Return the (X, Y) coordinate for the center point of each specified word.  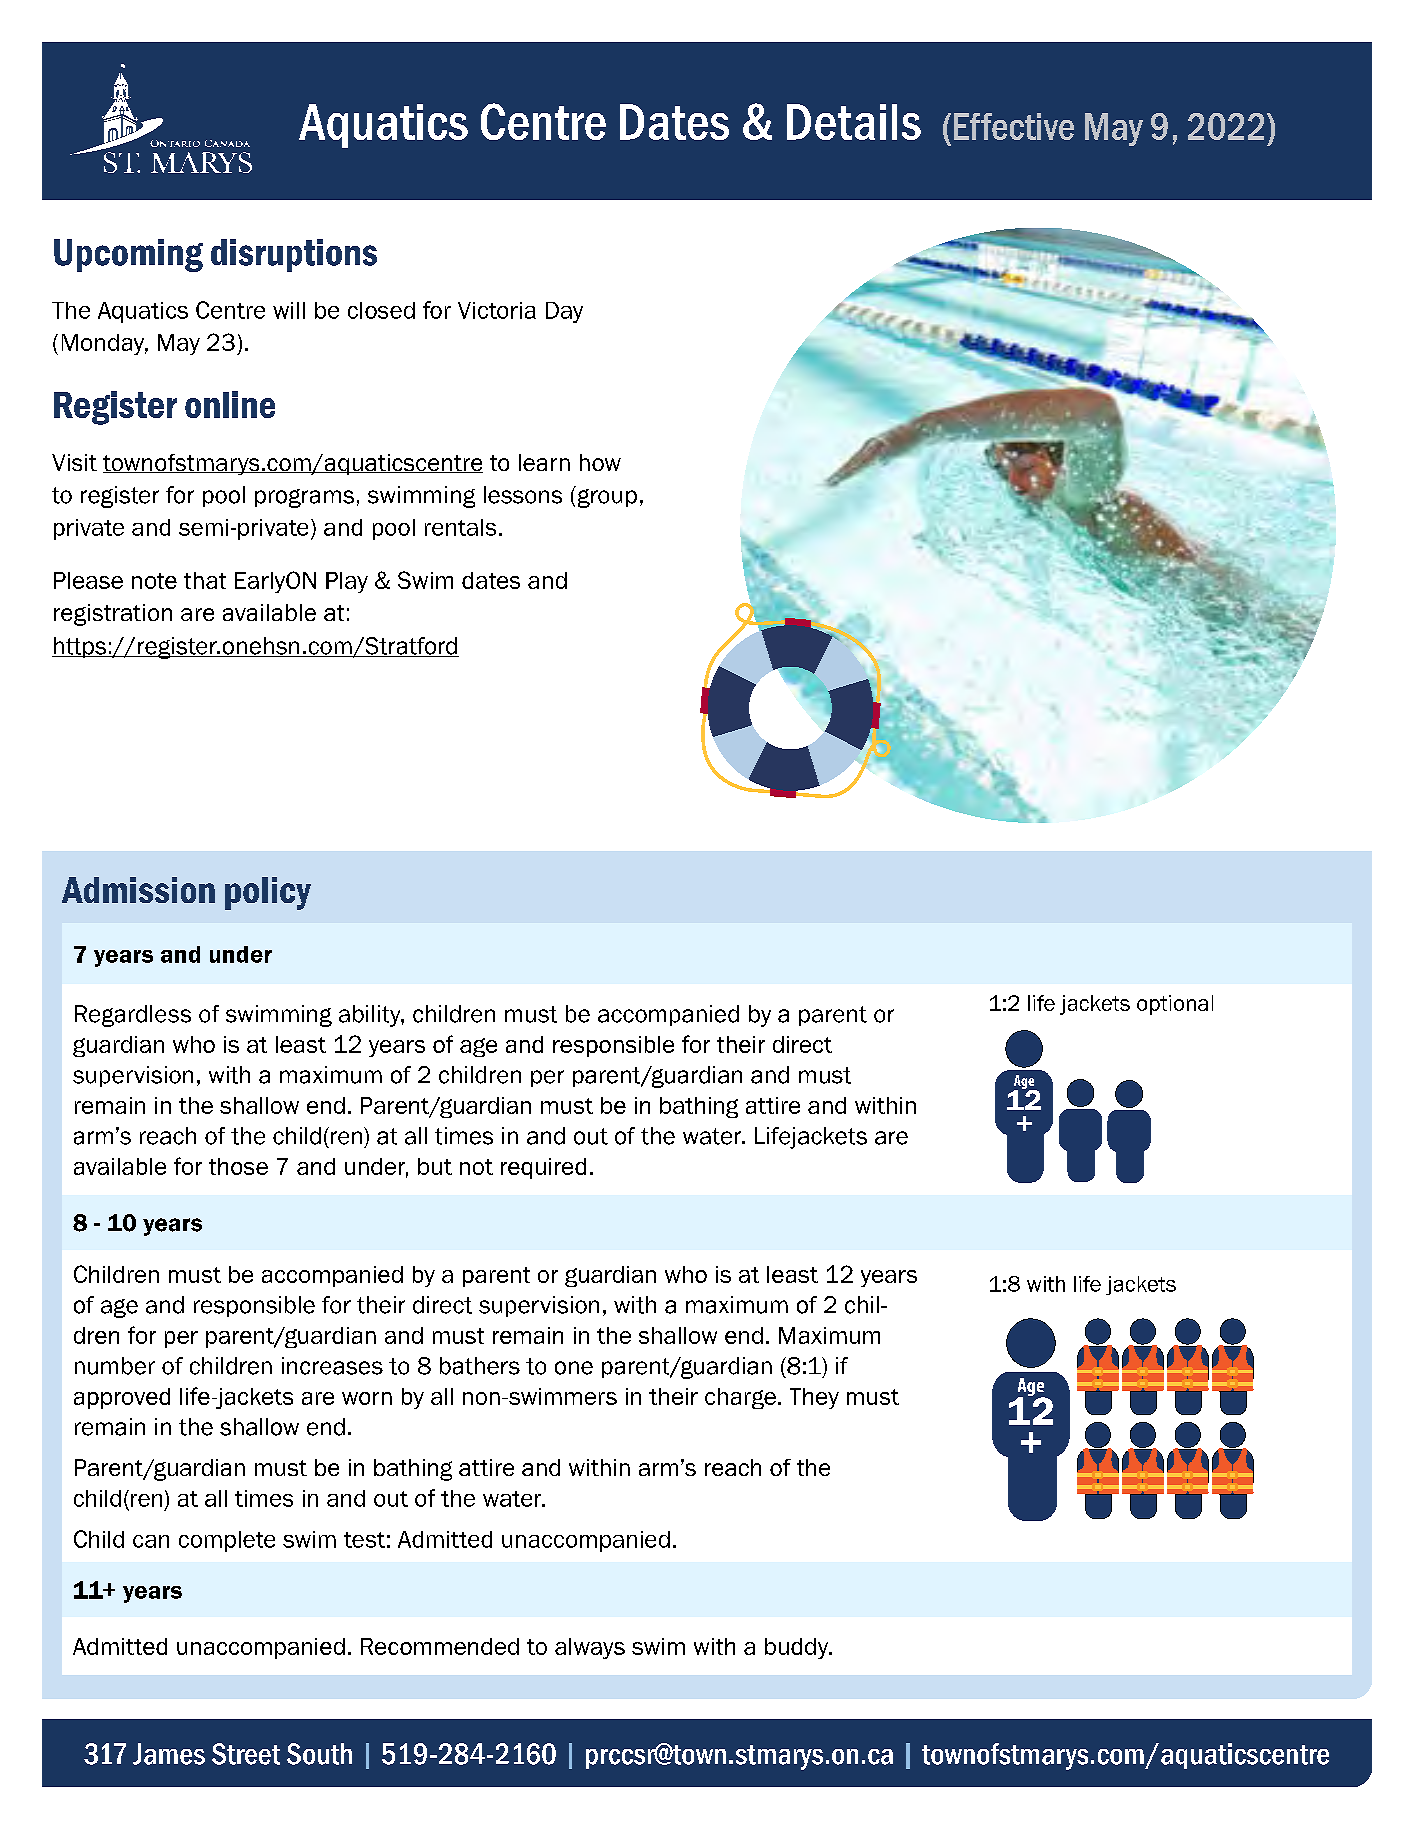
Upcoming (128, 255)
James (169, 1754)
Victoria (497, 310)
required (543, 1168)
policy (268, 893)
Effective (1014, 126)
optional (1175, 1005)
